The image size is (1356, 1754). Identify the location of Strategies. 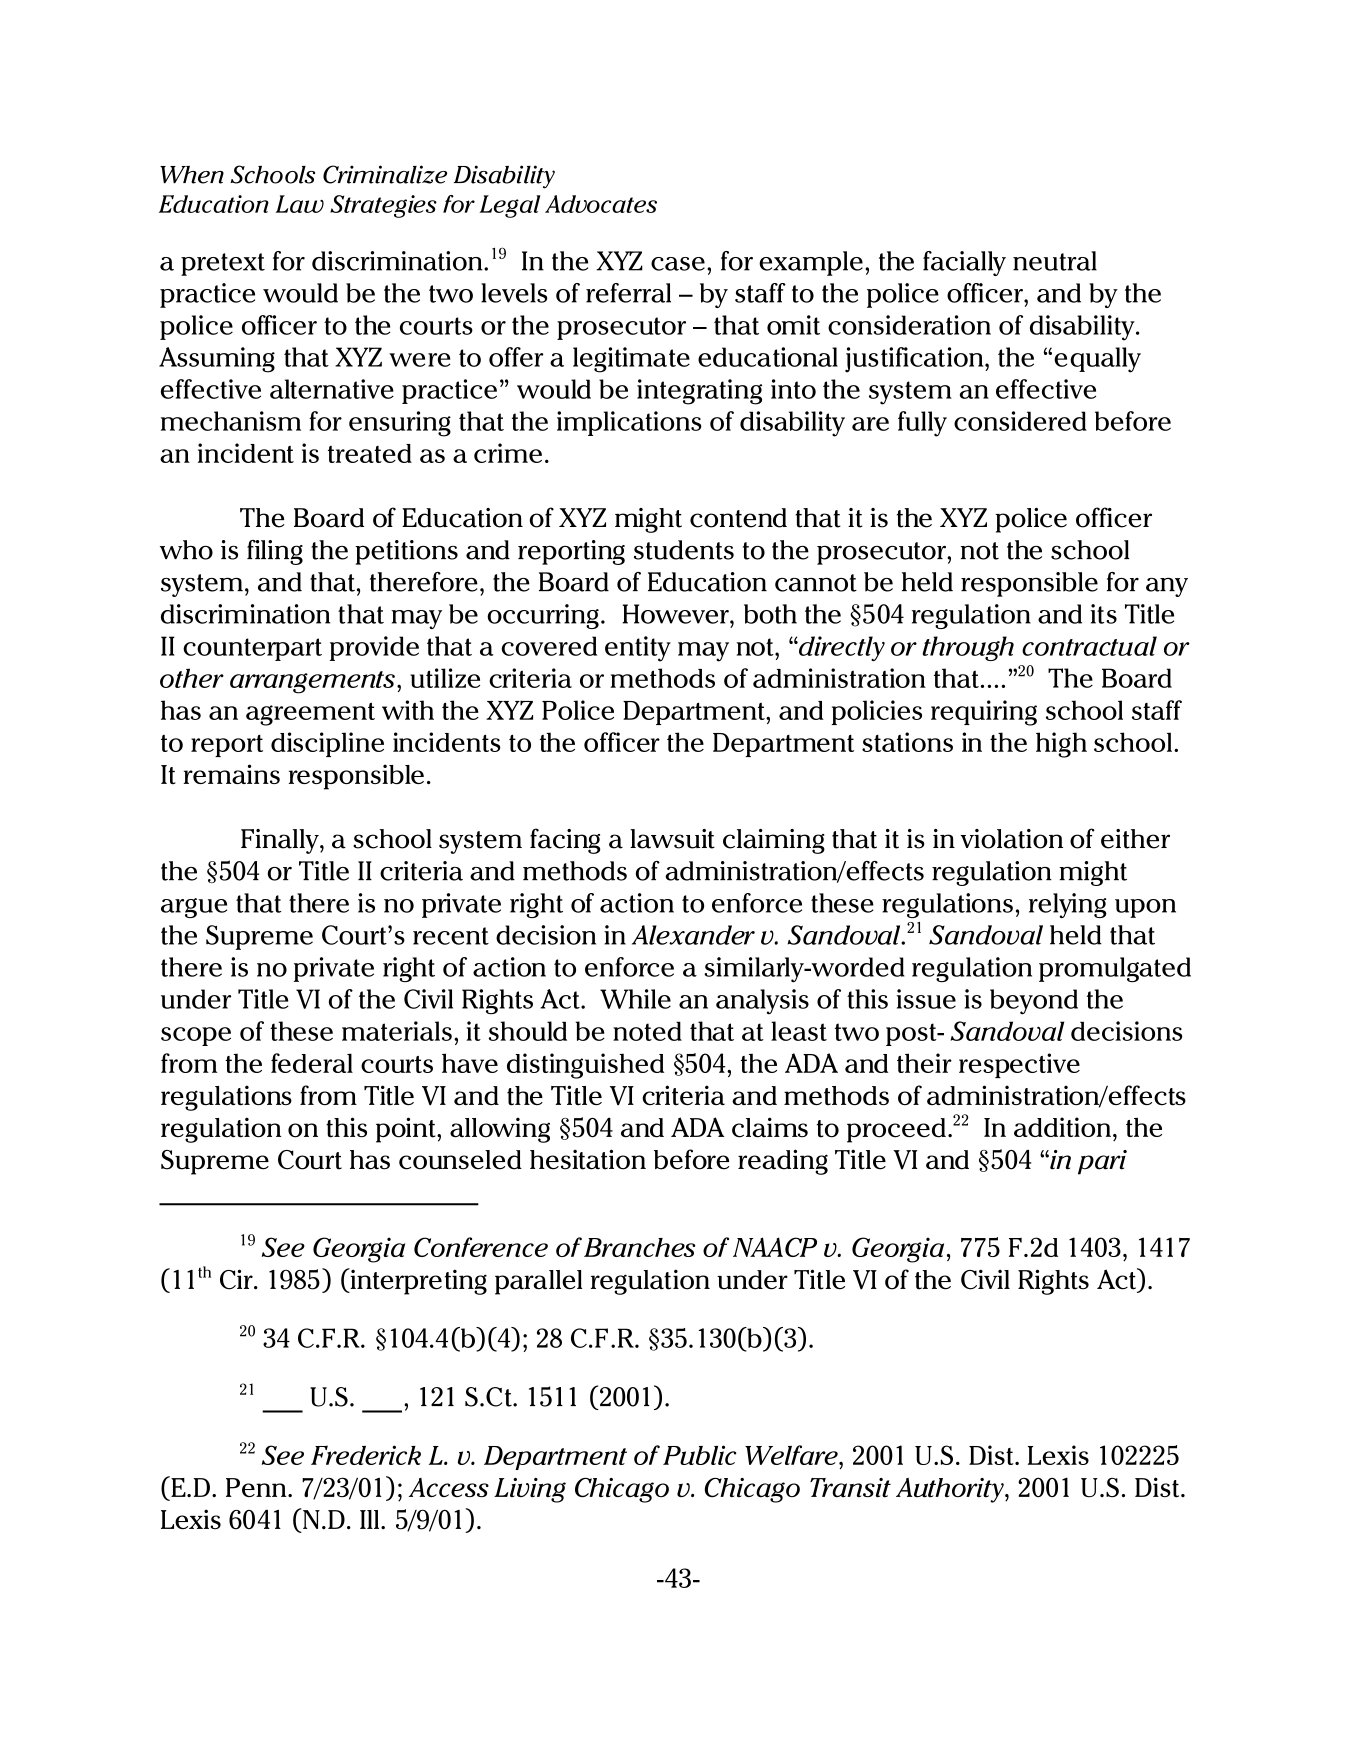
(383, 206).
